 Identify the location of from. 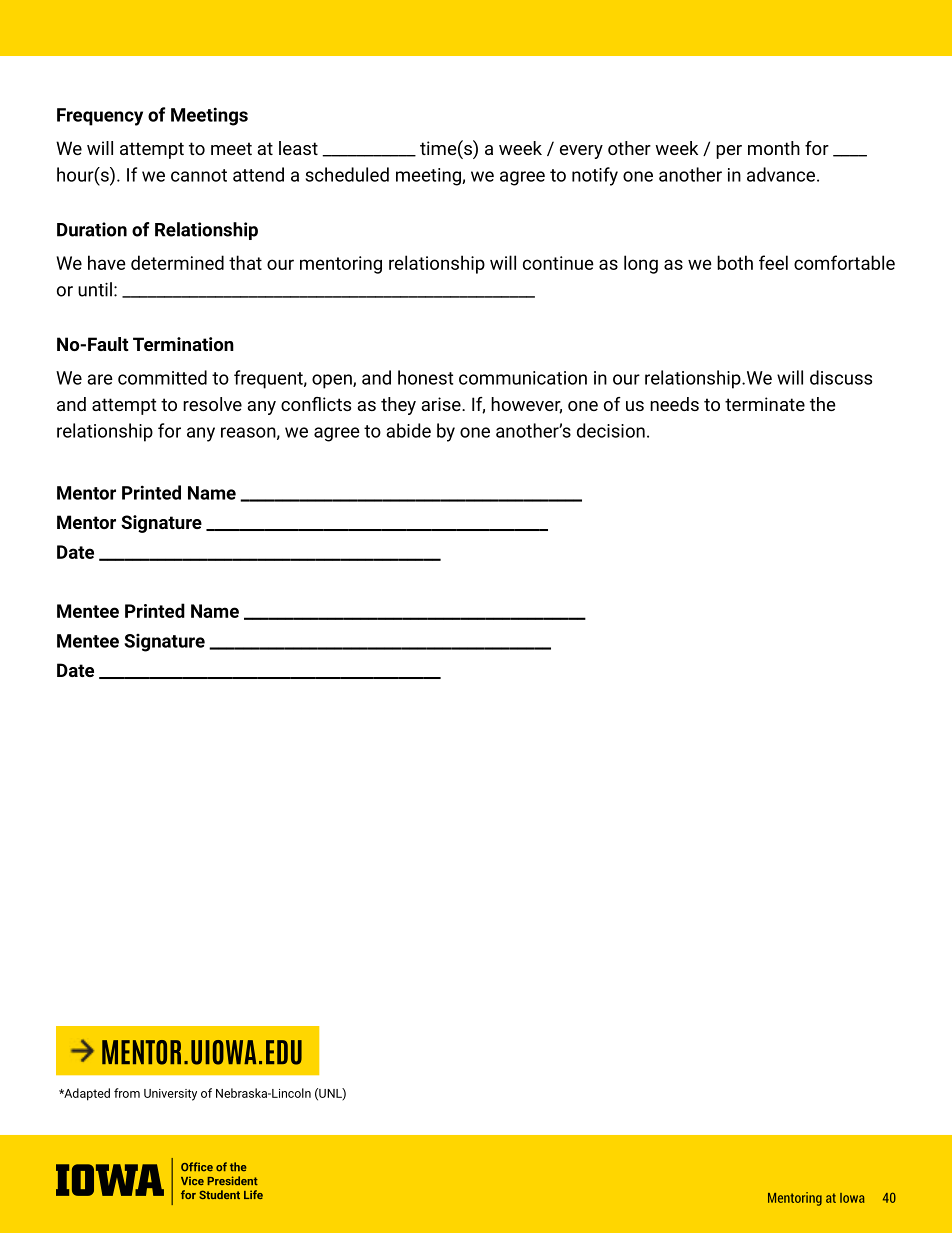
(127, 1093).
